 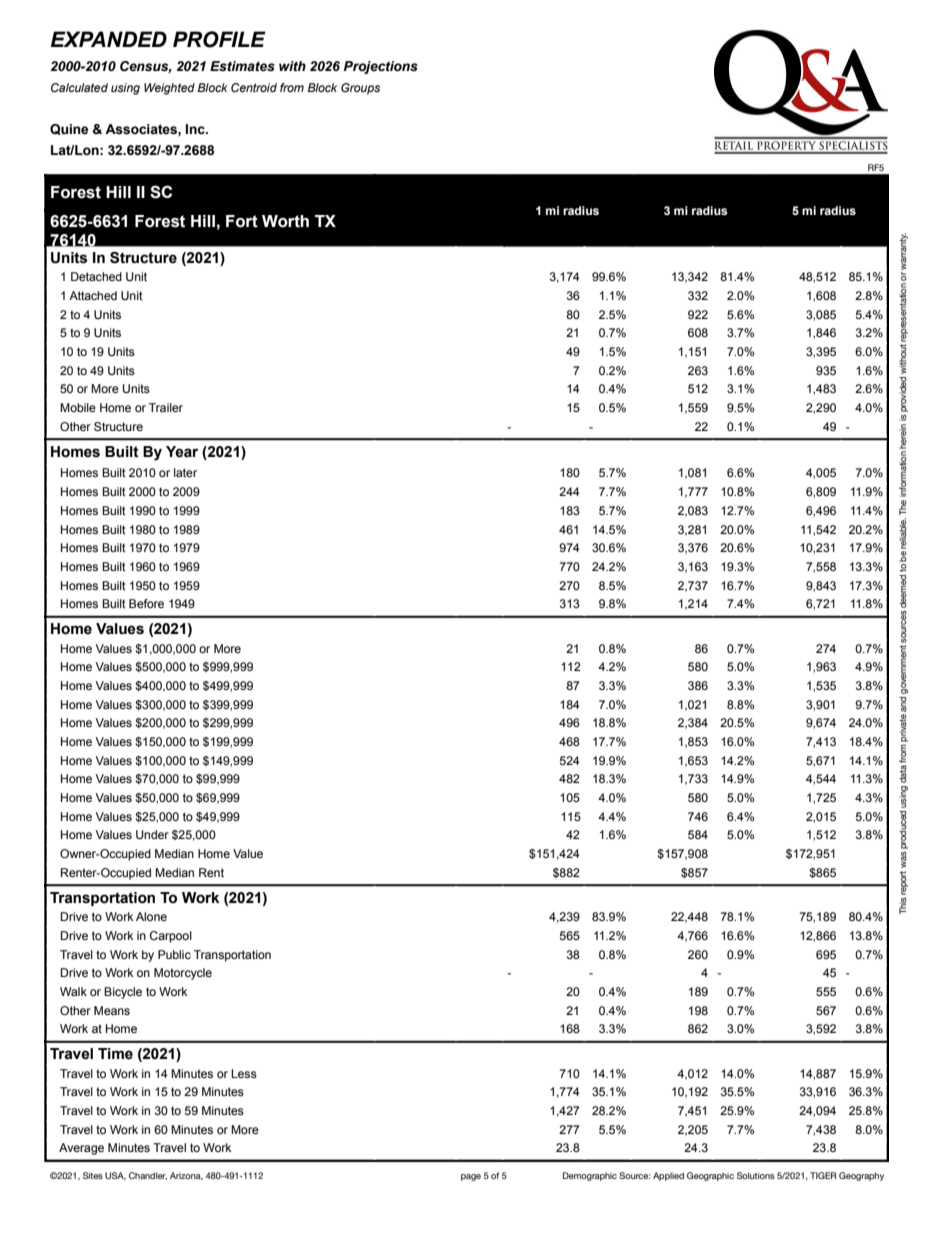 I want to click on Trailer, so click(x=166, y=407).
